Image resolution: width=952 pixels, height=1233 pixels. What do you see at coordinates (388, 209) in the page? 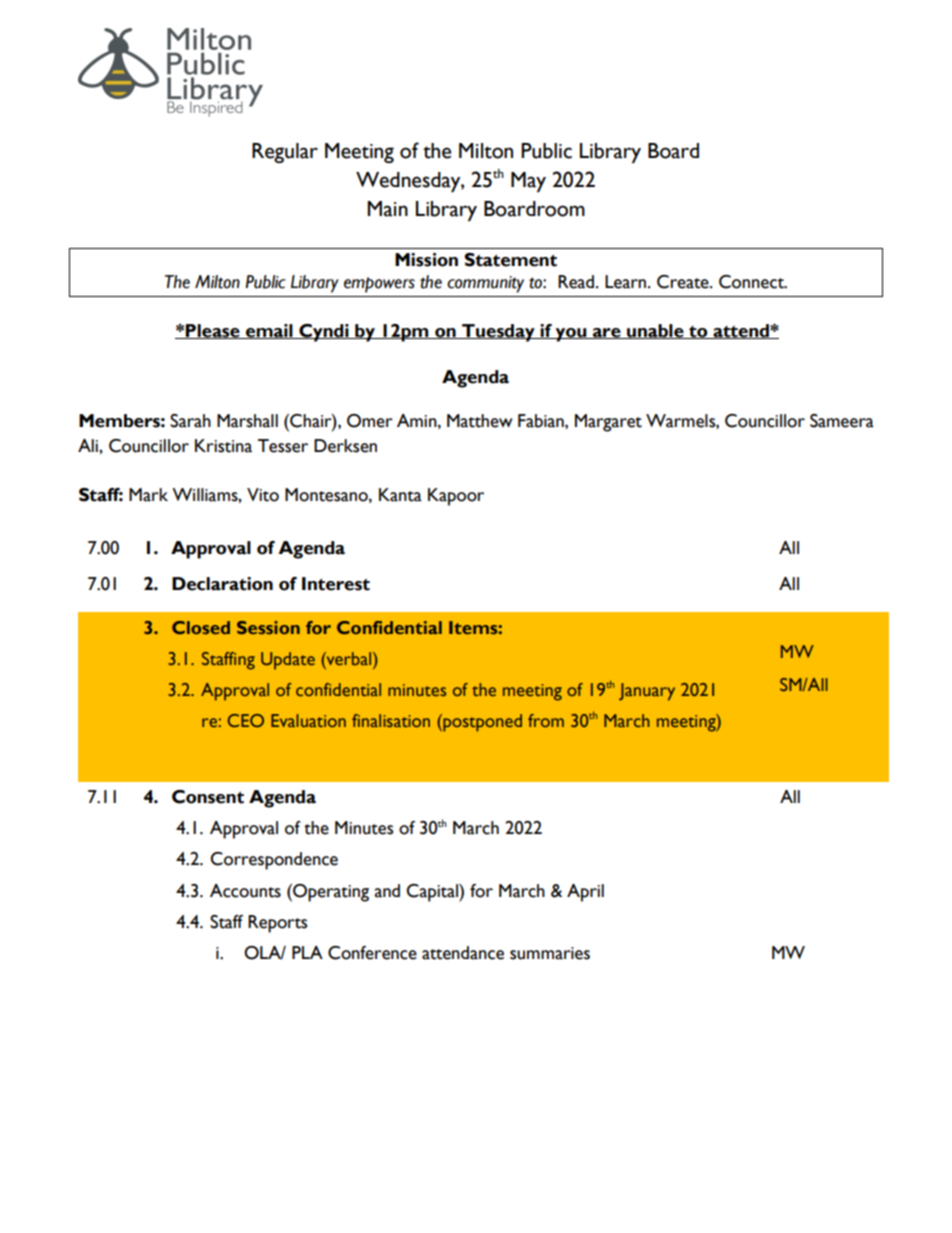
I see `Main` at bounding box center [388, 209].
